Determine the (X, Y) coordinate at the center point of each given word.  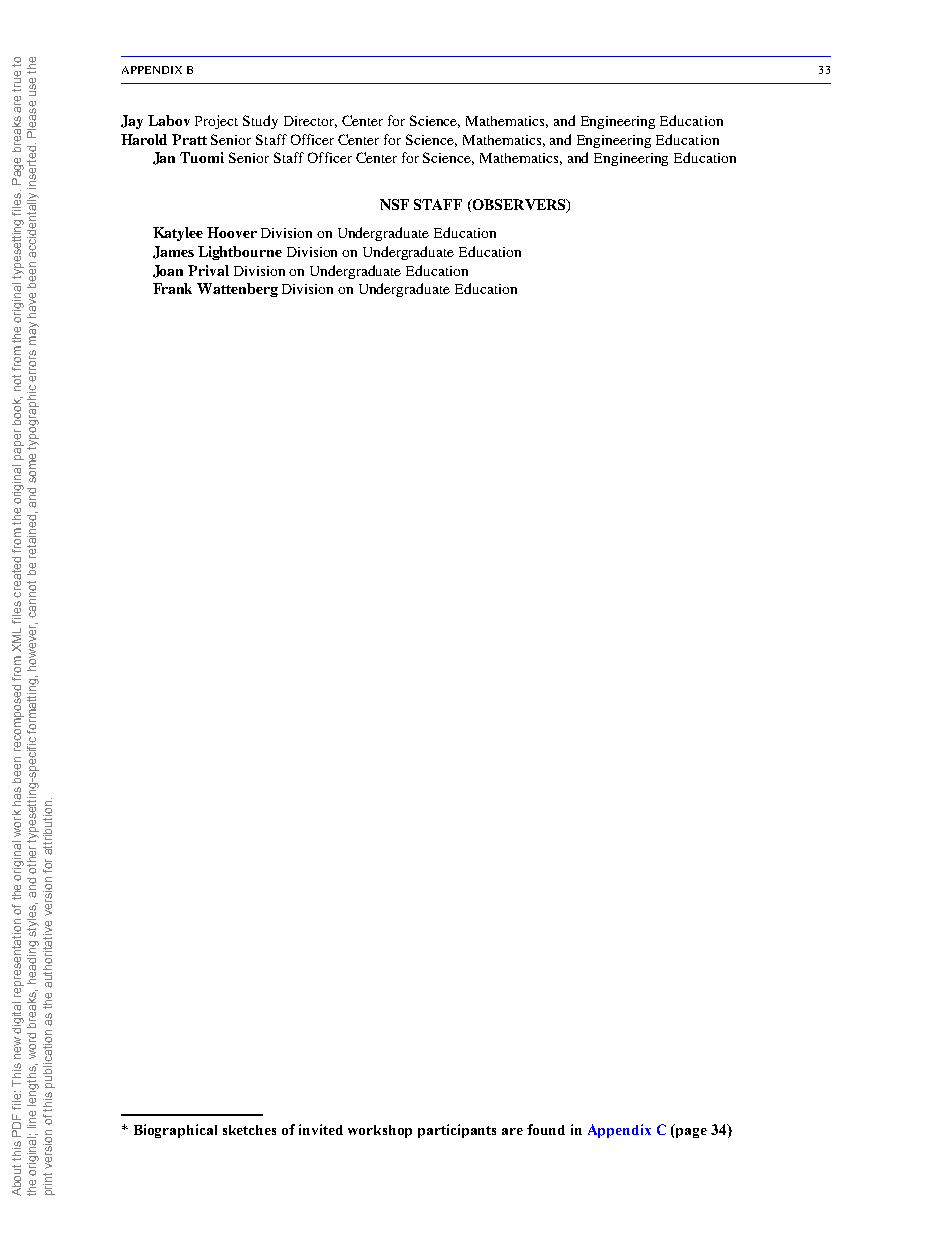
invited (321, 1129)
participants (457, 1131)
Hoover (232, 232)
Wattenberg (237, 290)
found (546, 1129)
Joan (168, 271)
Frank (172, 288)
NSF (394, 204)
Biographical (175, 1131)
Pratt (189, 139)
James (173, 252)
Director (310, 122)
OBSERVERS (519, 206)
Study (260, 122)
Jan (164, 158)
